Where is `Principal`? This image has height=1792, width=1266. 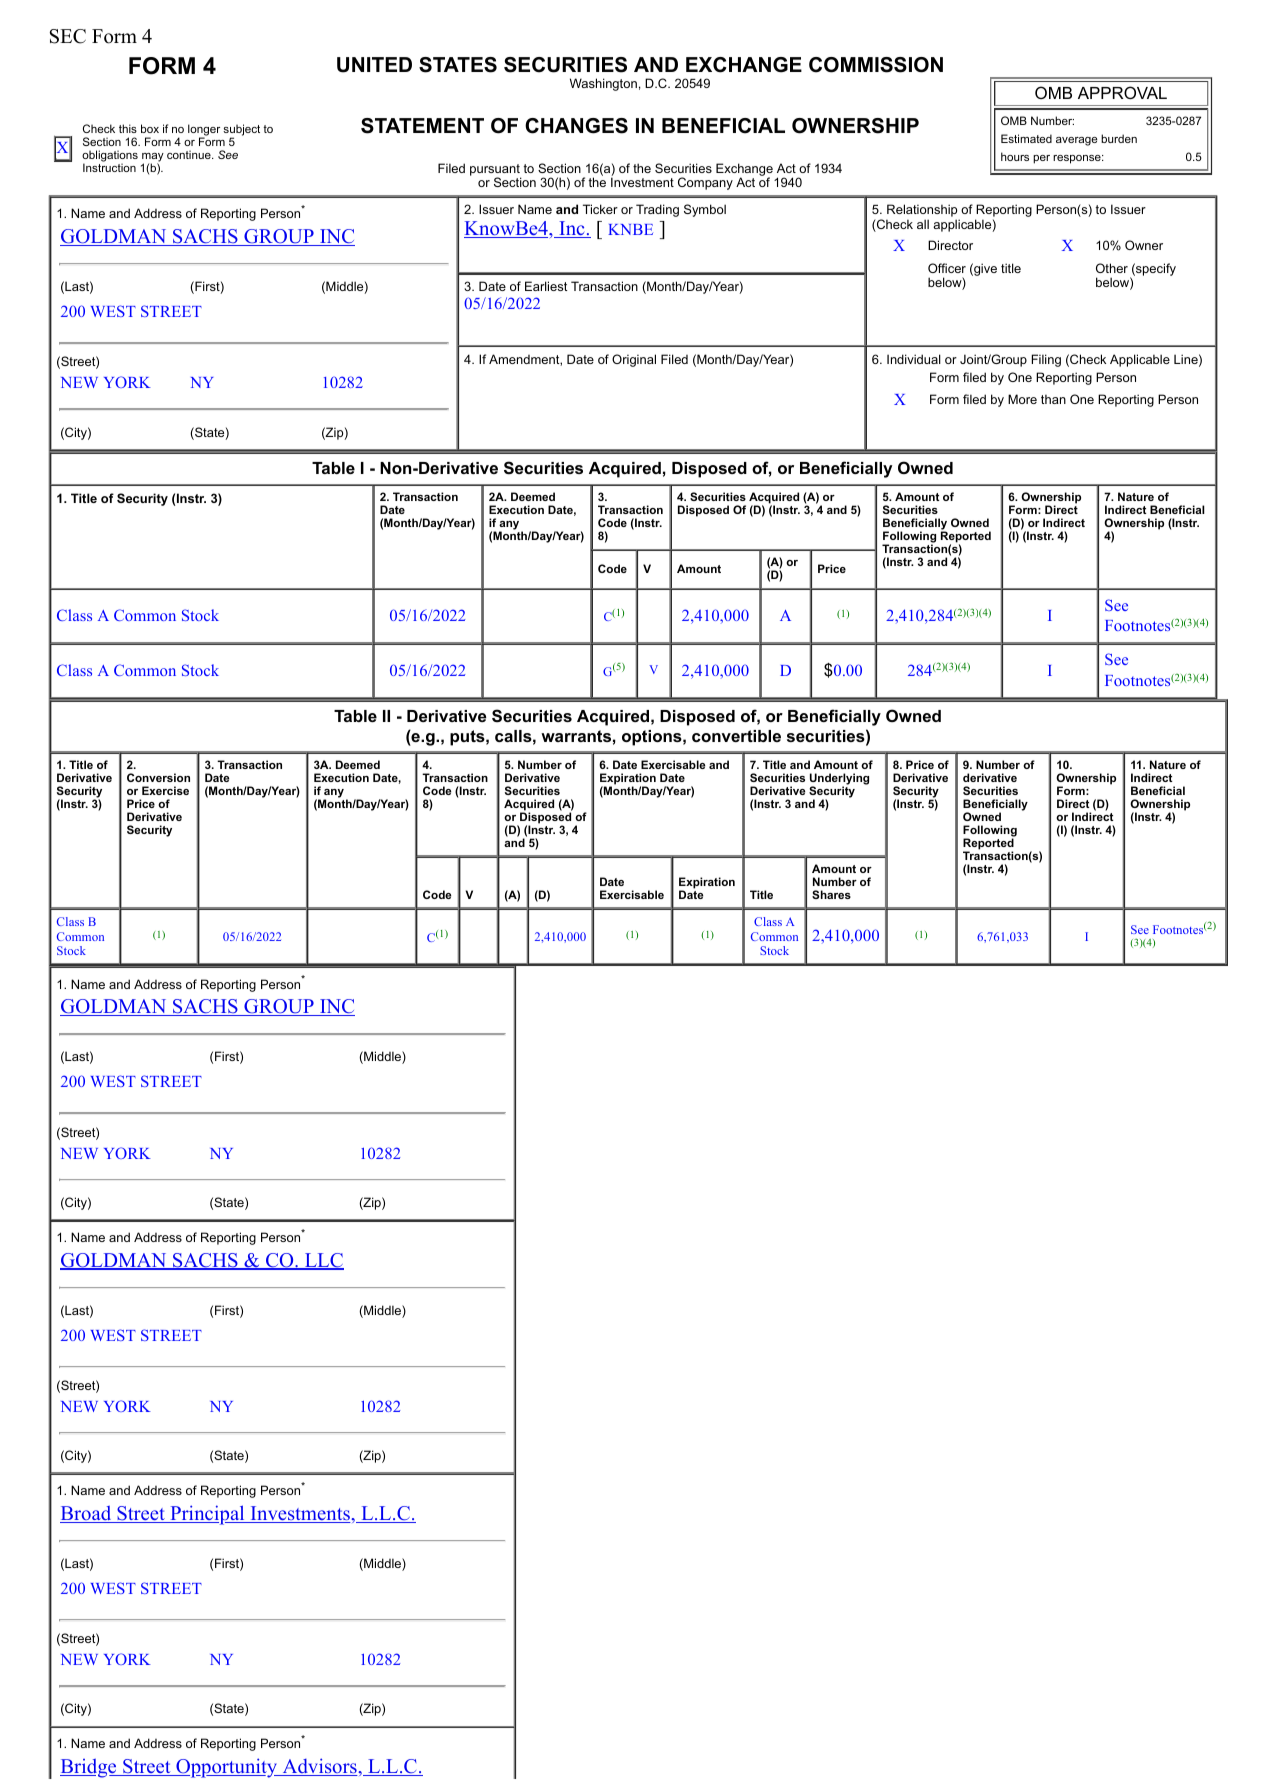 Principal is located at coordinates (207, 1515).
